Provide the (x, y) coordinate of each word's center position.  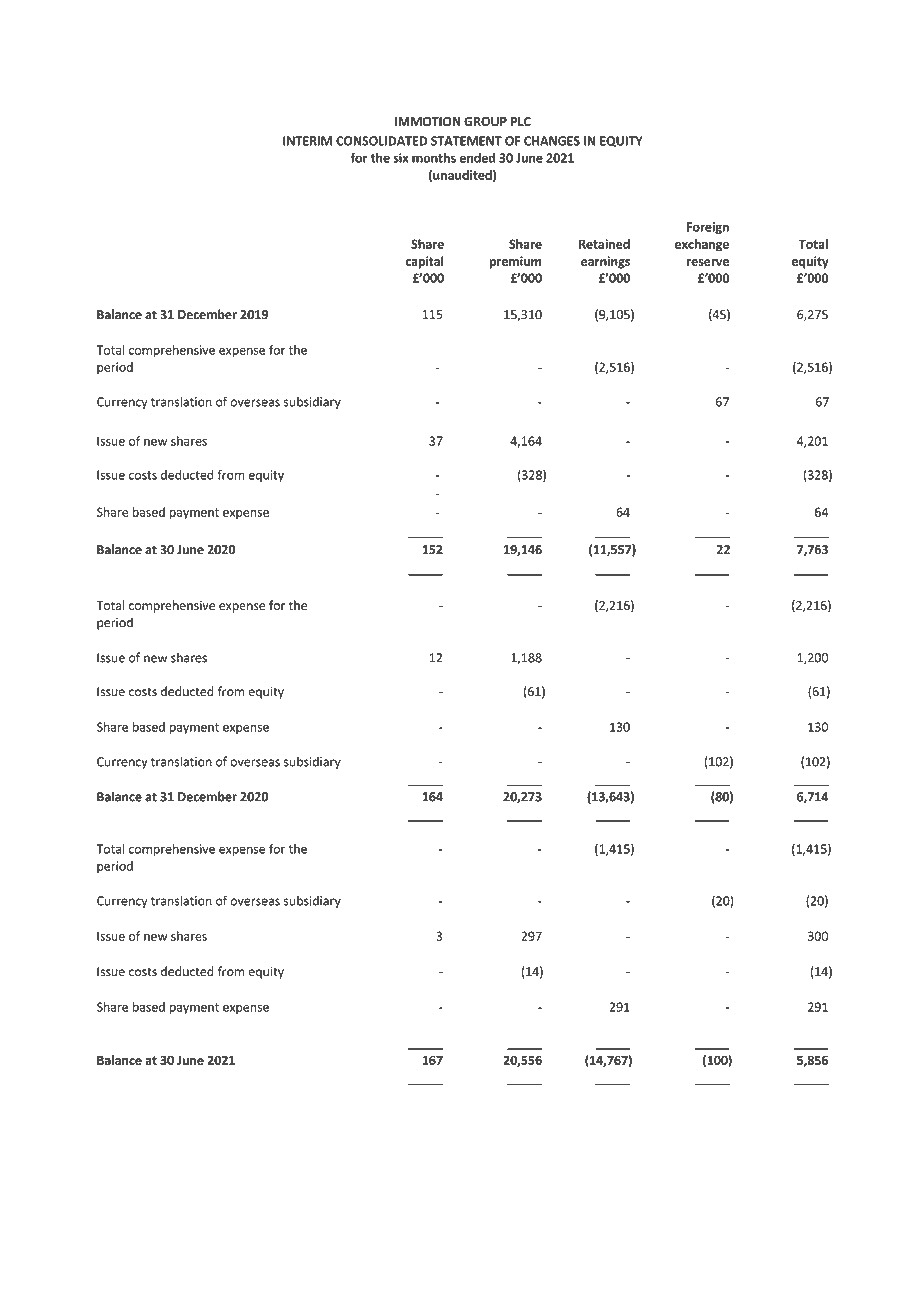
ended (477, 158)
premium (515, 262)
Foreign (708, 228)
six (401, 158)
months (434, 158)
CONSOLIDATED (381, 141)
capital (425, 262)
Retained (604, 244)
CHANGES (552, 141)
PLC (521, 121)
